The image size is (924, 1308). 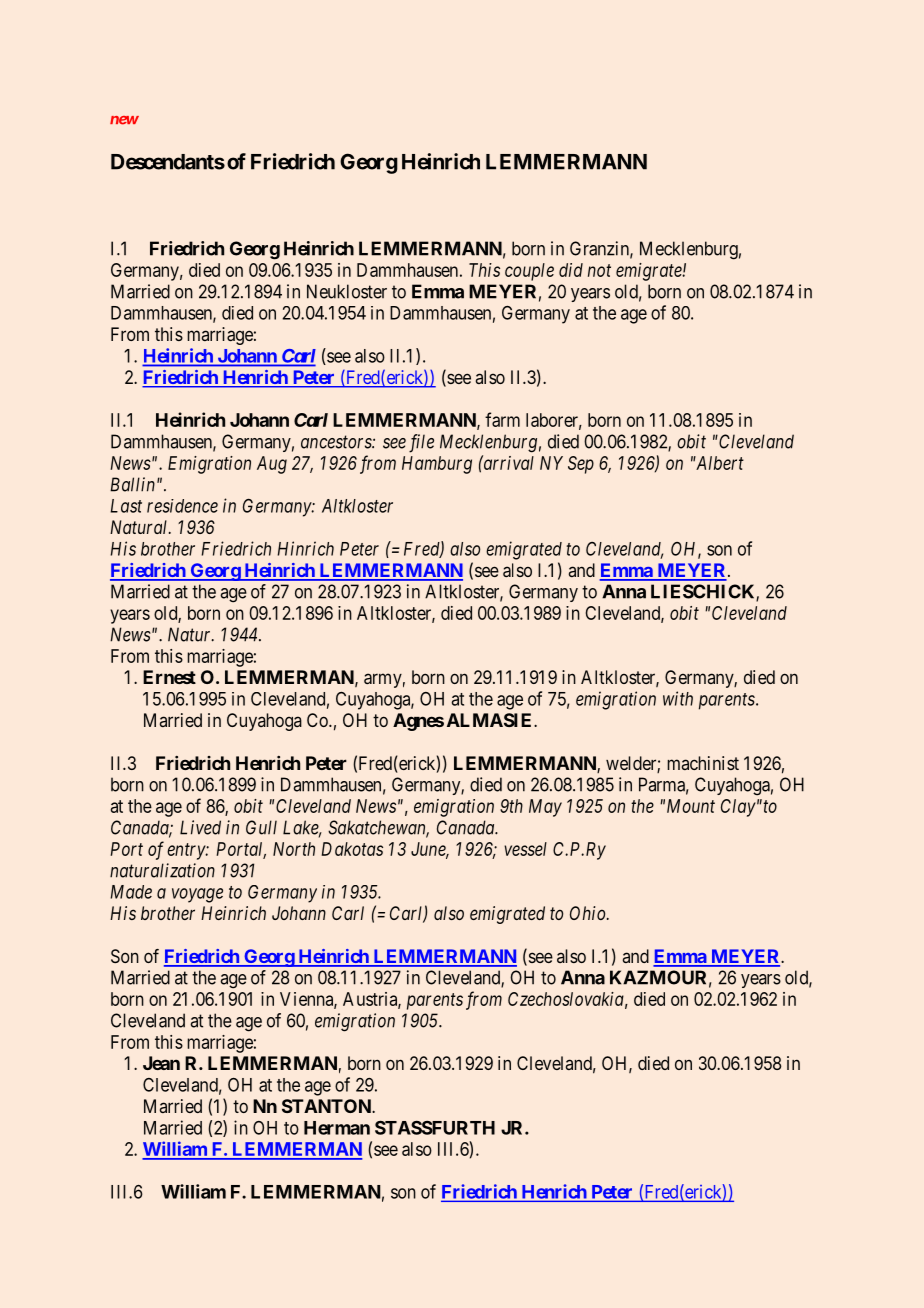 I want to click on with, so click(x=678, y=698).
